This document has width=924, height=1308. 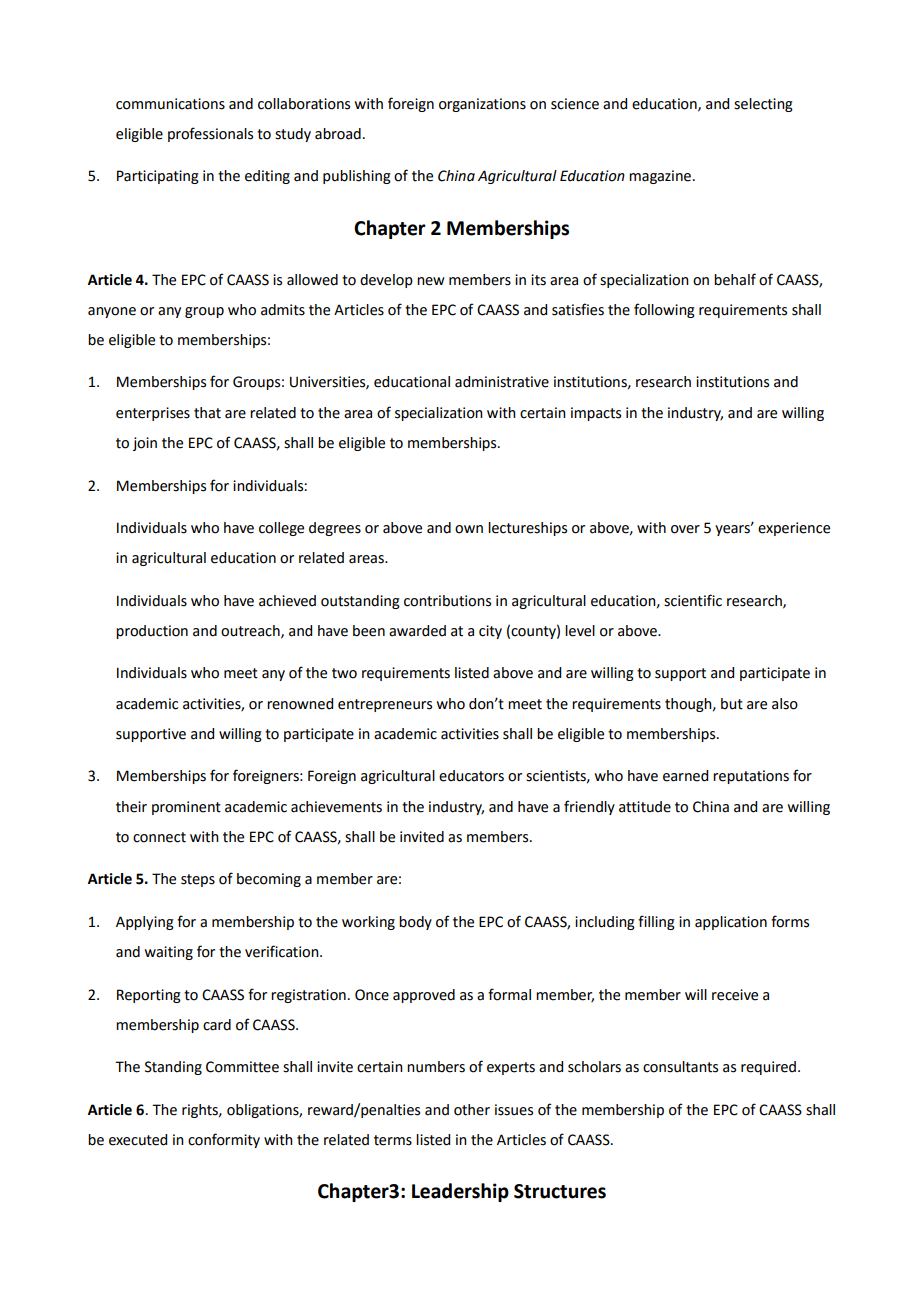 What do you see at coordinates (210, 134) in the document?
I see `professionals` at bounding box center [210, 134].
